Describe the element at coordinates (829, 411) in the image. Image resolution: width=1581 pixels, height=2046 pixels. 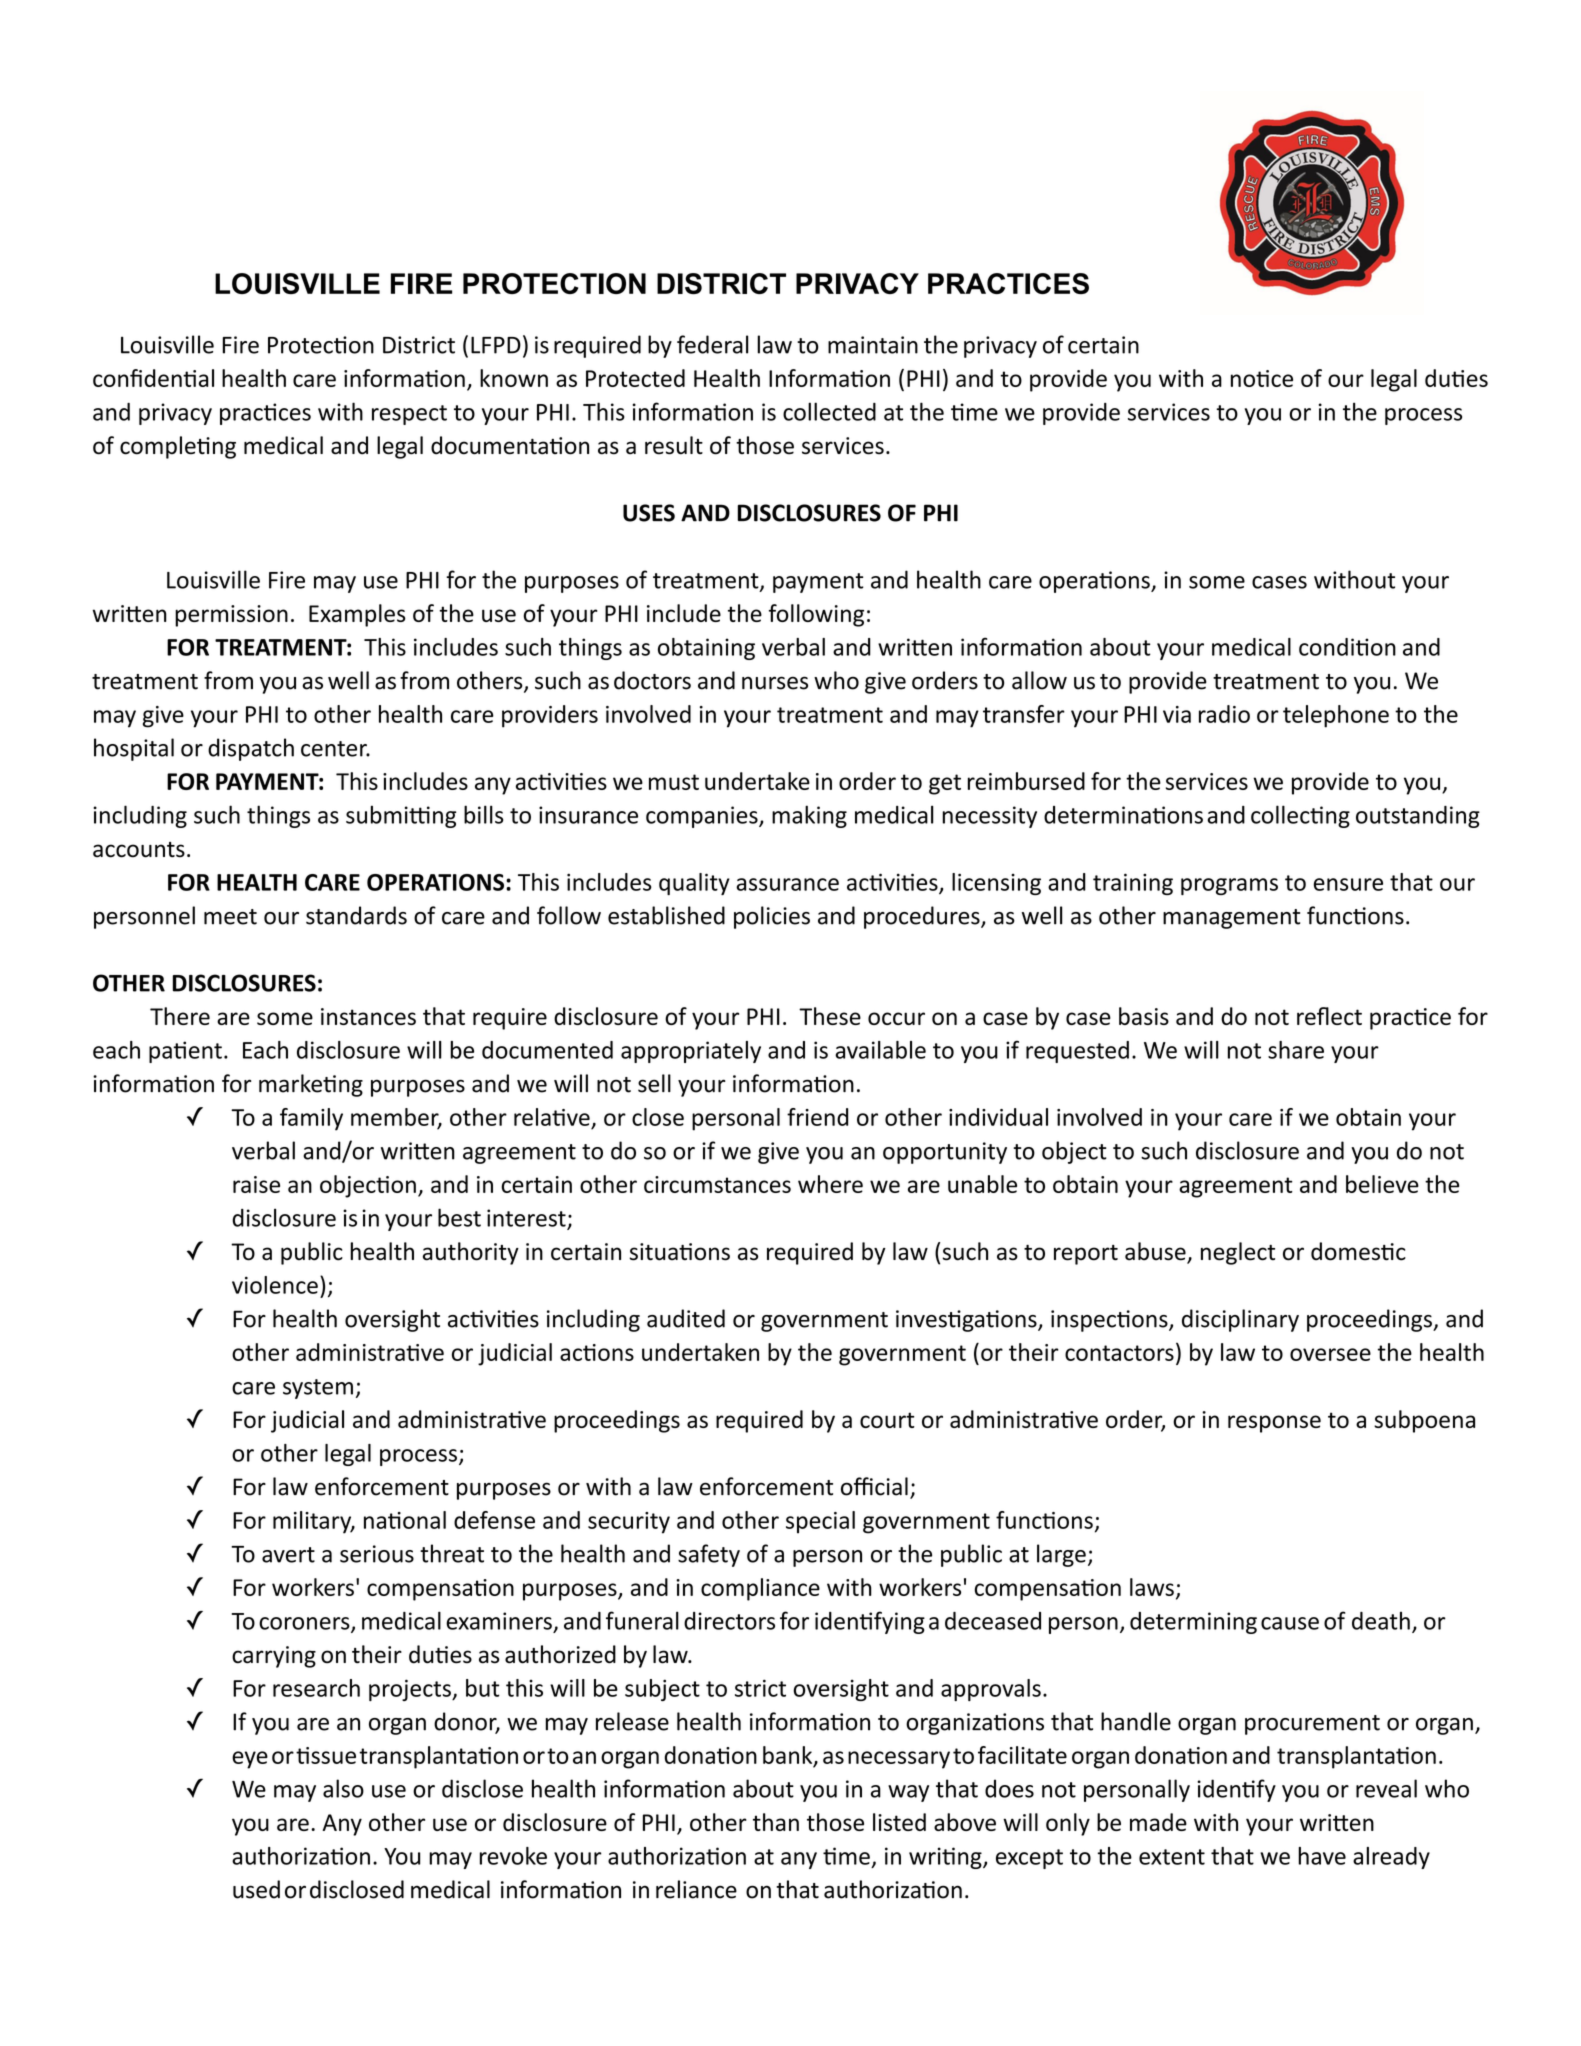
I see `collected` at that location.
